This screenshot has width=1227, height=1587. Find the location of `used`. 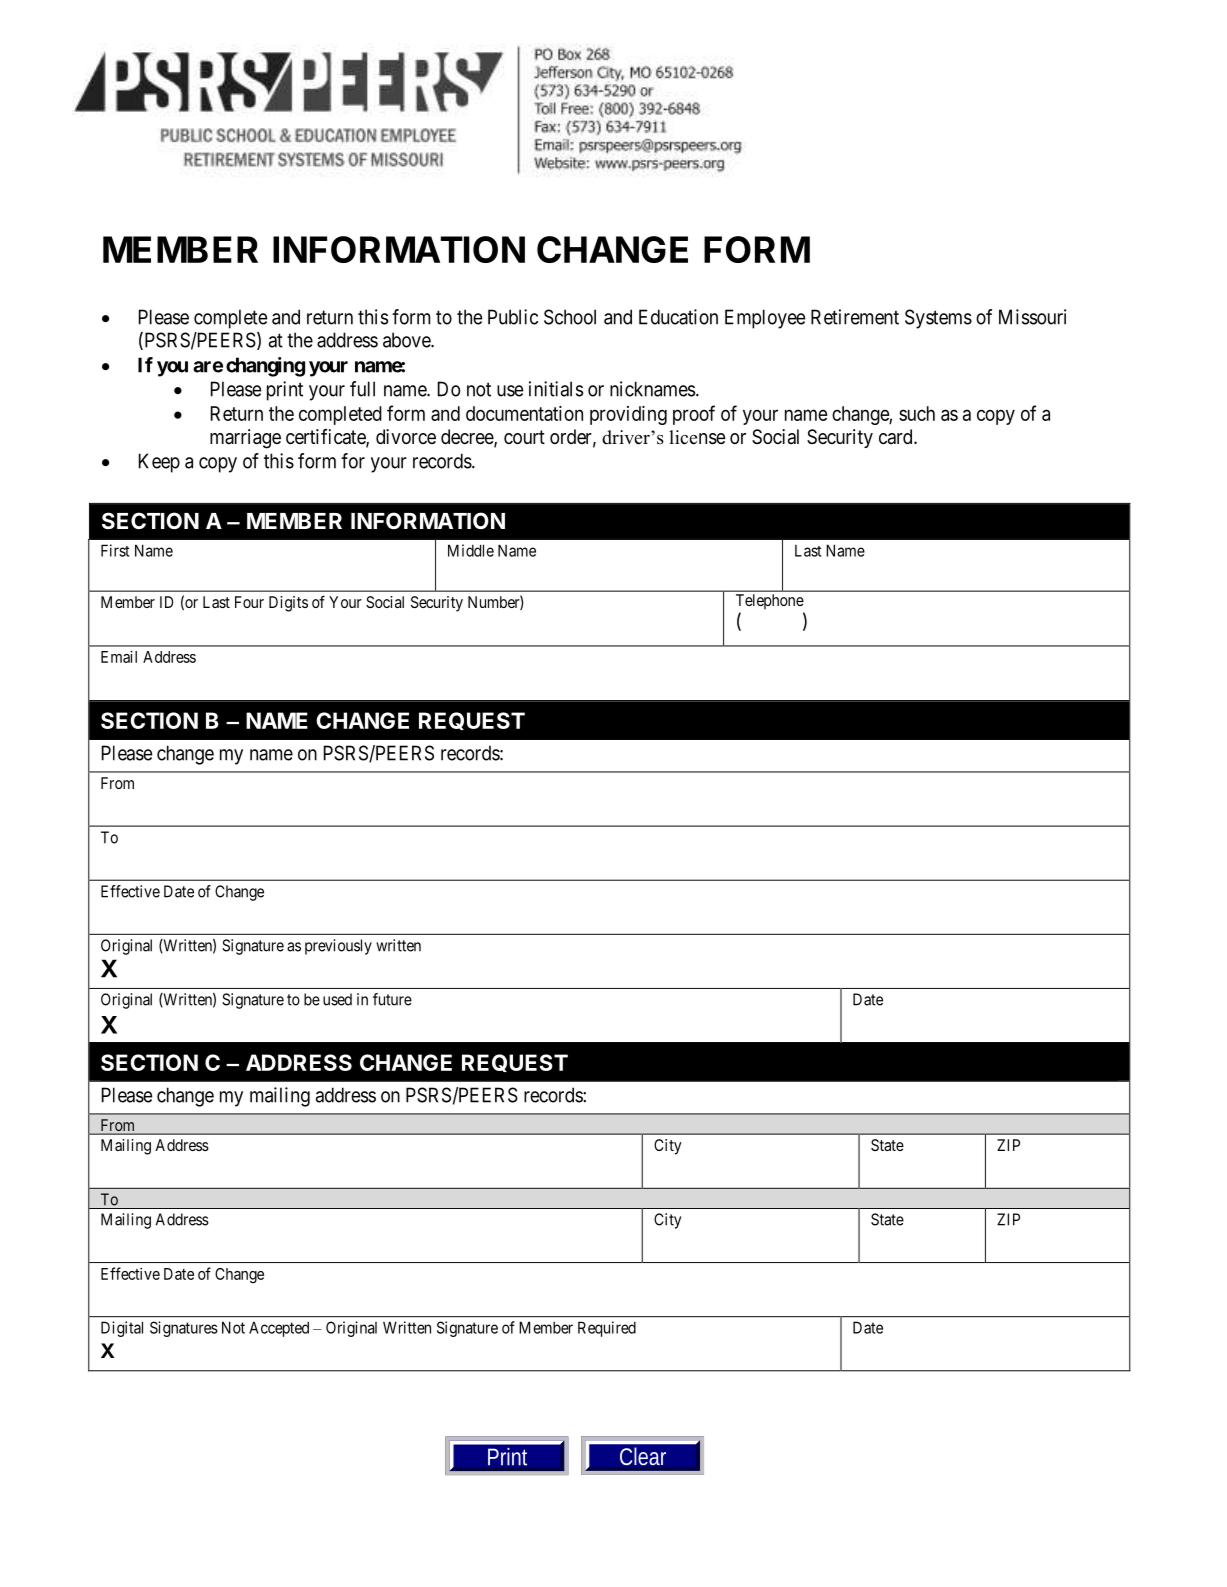

used is located at coordinates (337, 999).
